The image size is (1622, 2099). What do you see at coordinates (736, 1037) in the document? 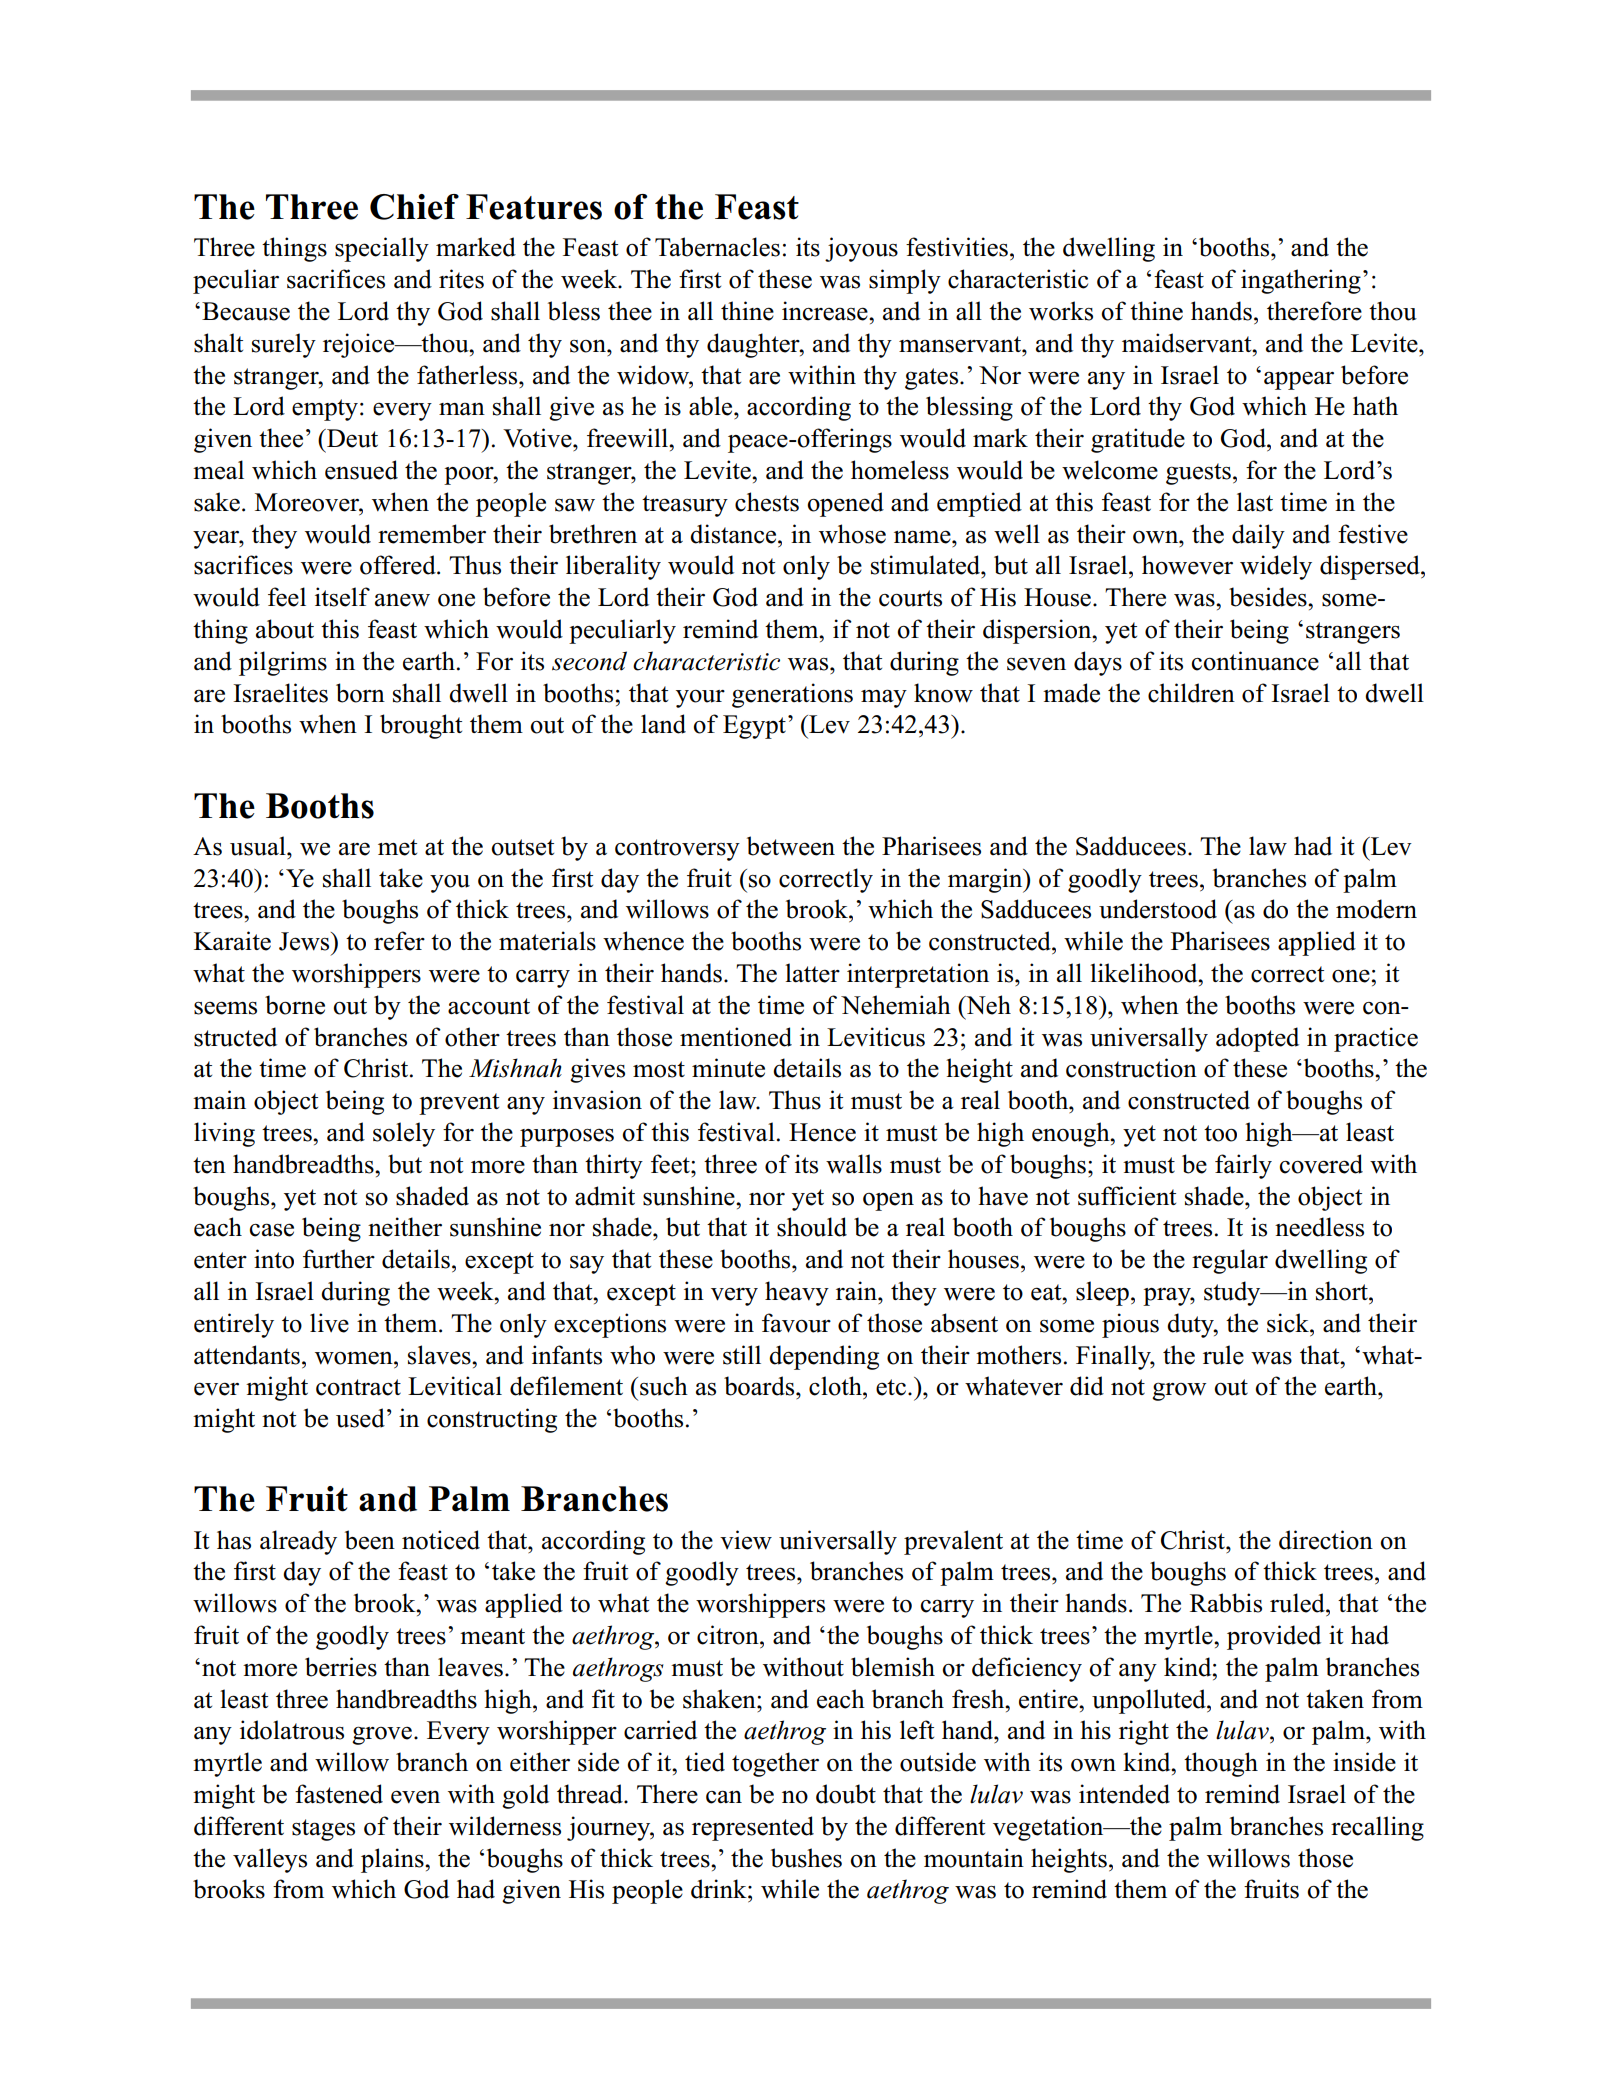
I see `mentioned` at bounding box center [736, 1037].
